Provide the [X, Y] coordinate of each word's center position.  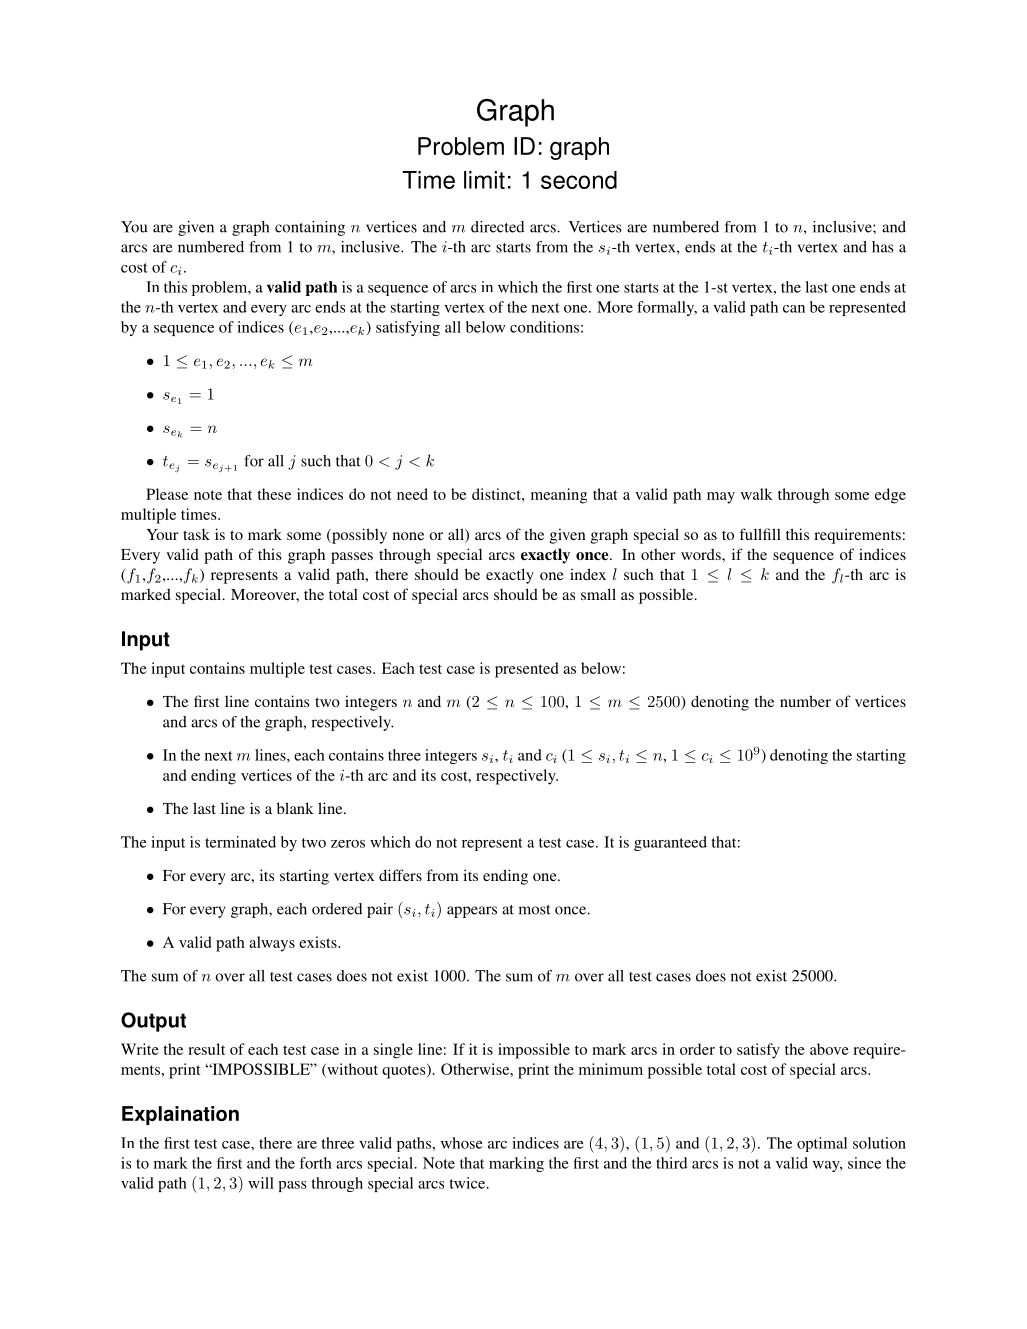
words [702, 554]
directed [497, 227]
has [883, 247]
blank [295, 808]
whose [462, 1143]
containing [310, 228]
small [598, 594]
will [261, 1183]
